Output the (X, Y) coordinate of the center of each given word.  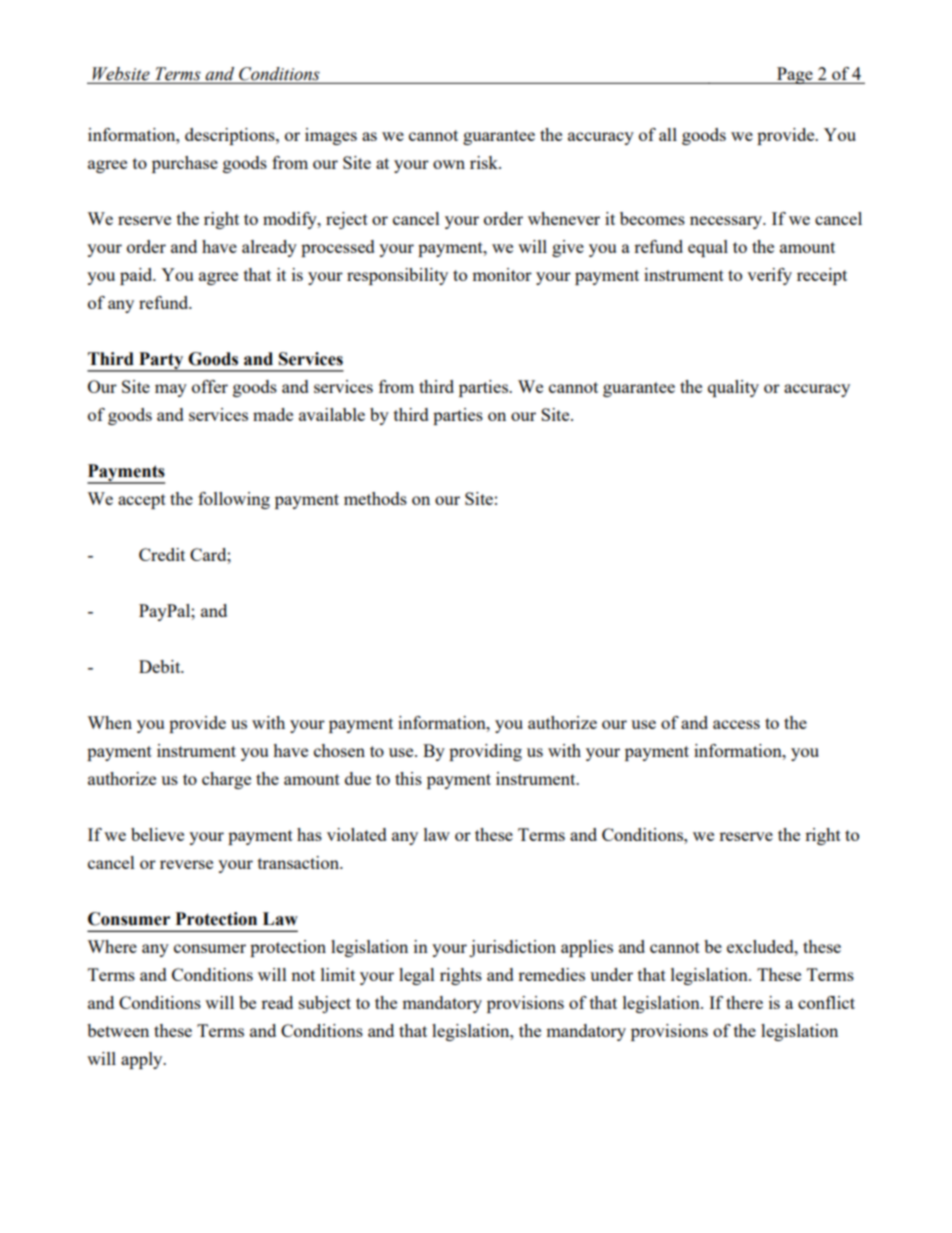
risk (485, 162)
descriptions (231, 136)
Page (795, 75)
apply (143, 1060)
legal (417, 976)
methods (375, 498)
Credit (162, 554)
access (736, 724)
